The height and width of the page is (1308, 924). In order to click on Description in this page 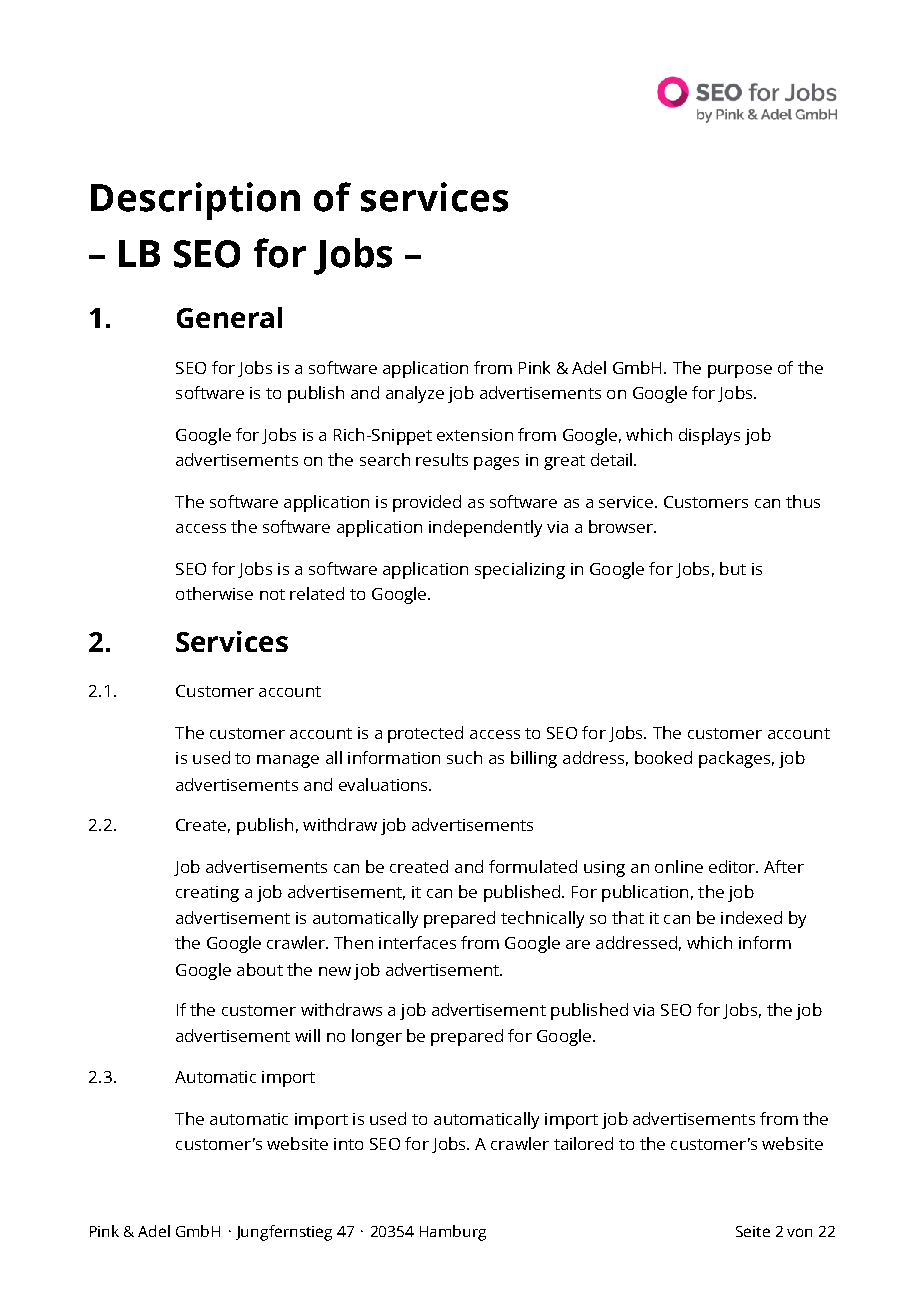, I will do `click(195, 201)`.
